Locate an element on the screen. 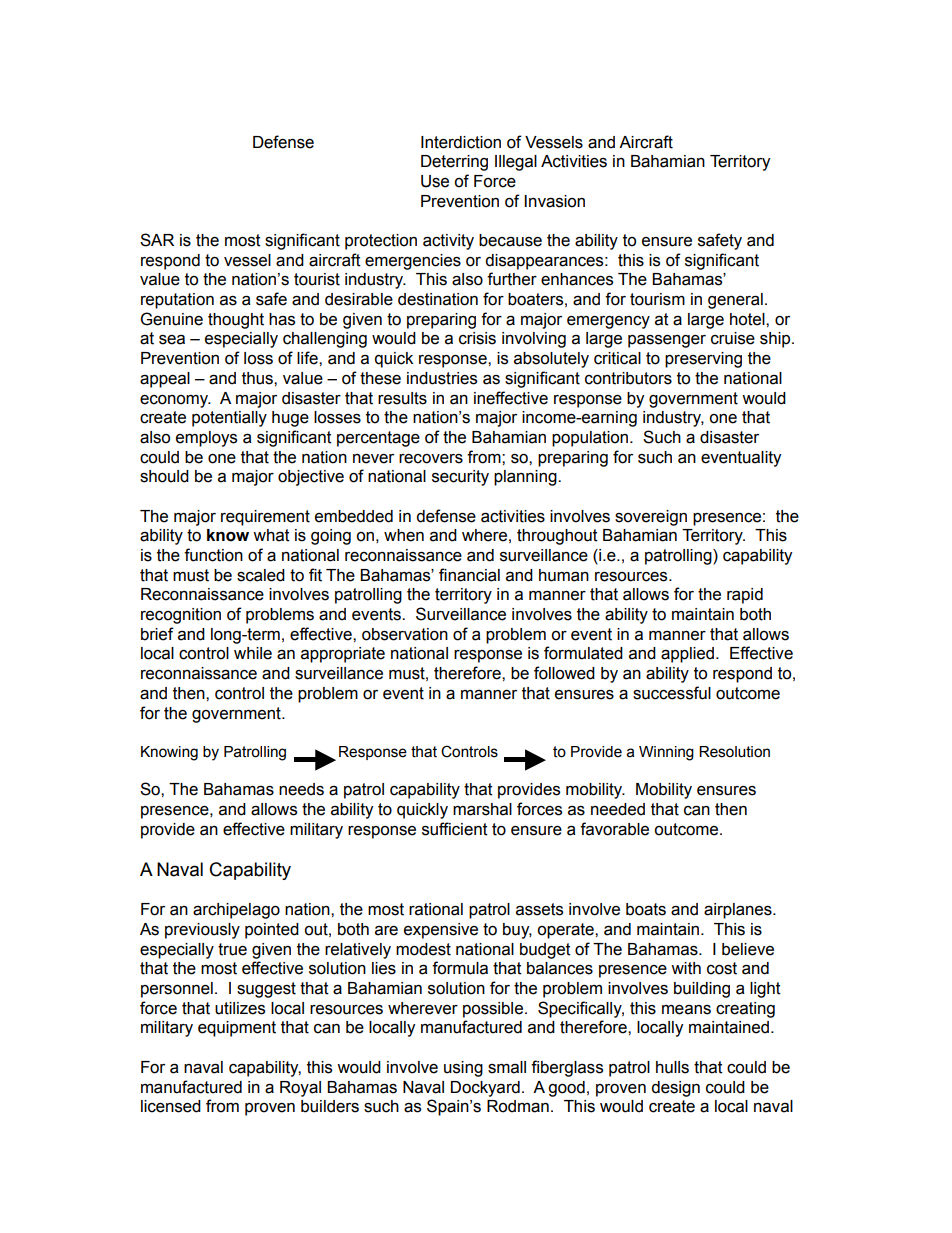 The width and height of the screenshot is (952, 1233). SAR is located at coordinates (157, 240).
